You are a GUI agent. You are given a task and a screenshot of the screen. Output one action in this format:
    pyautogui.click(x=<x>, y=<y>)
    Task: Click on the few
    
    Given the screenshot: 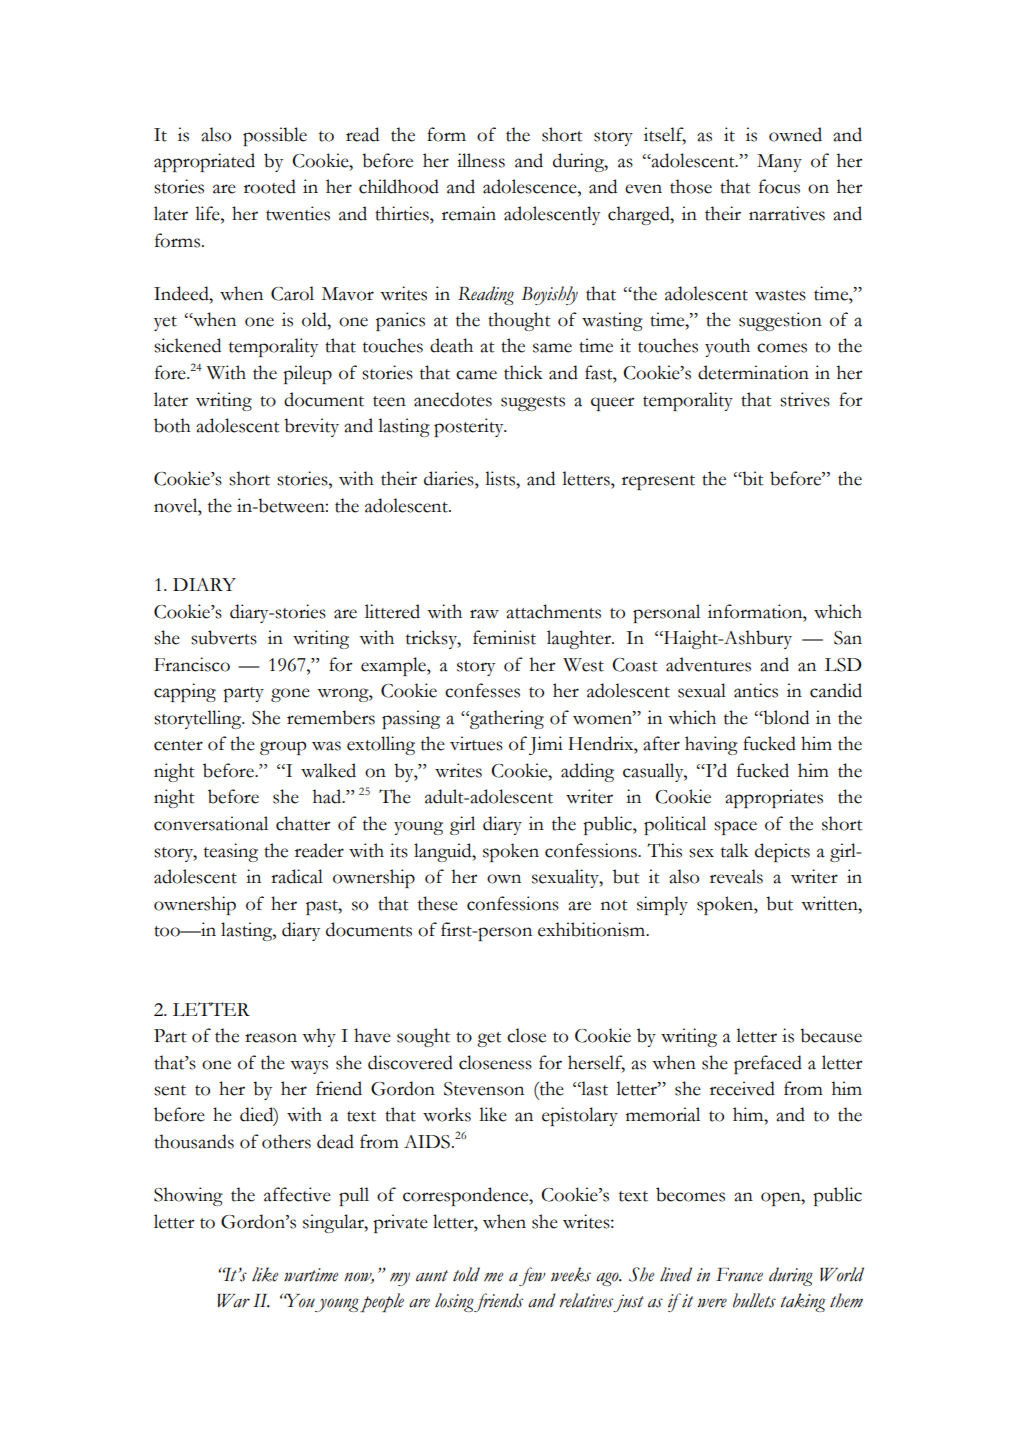 What is the action you would take?
    pyautogui.click(x=532, y=1276)
